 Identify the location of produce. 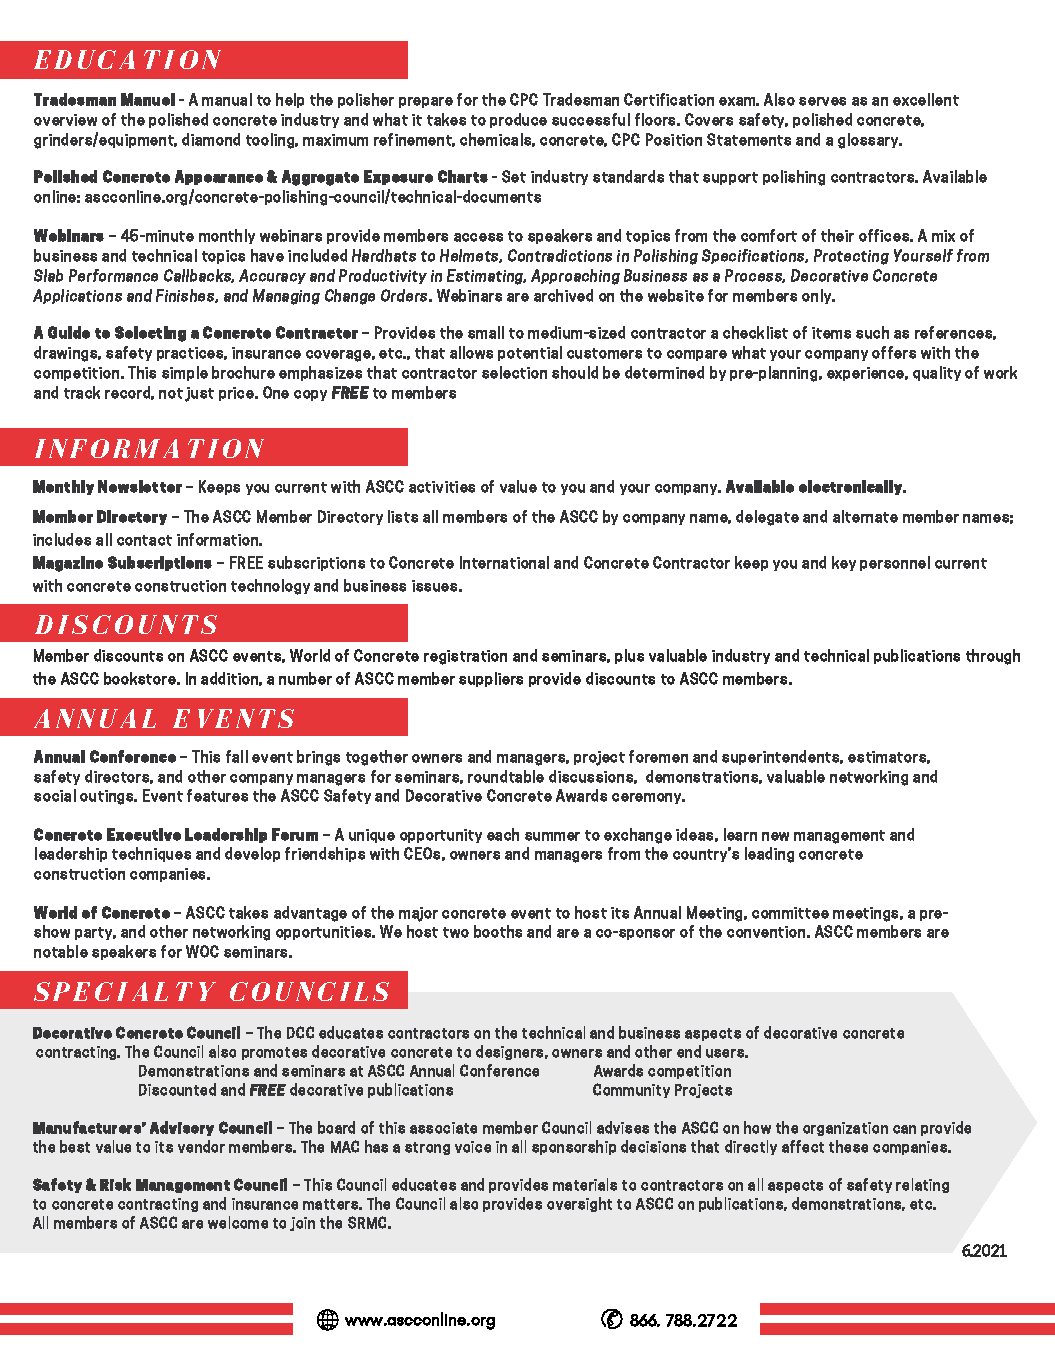
(518, 120).
